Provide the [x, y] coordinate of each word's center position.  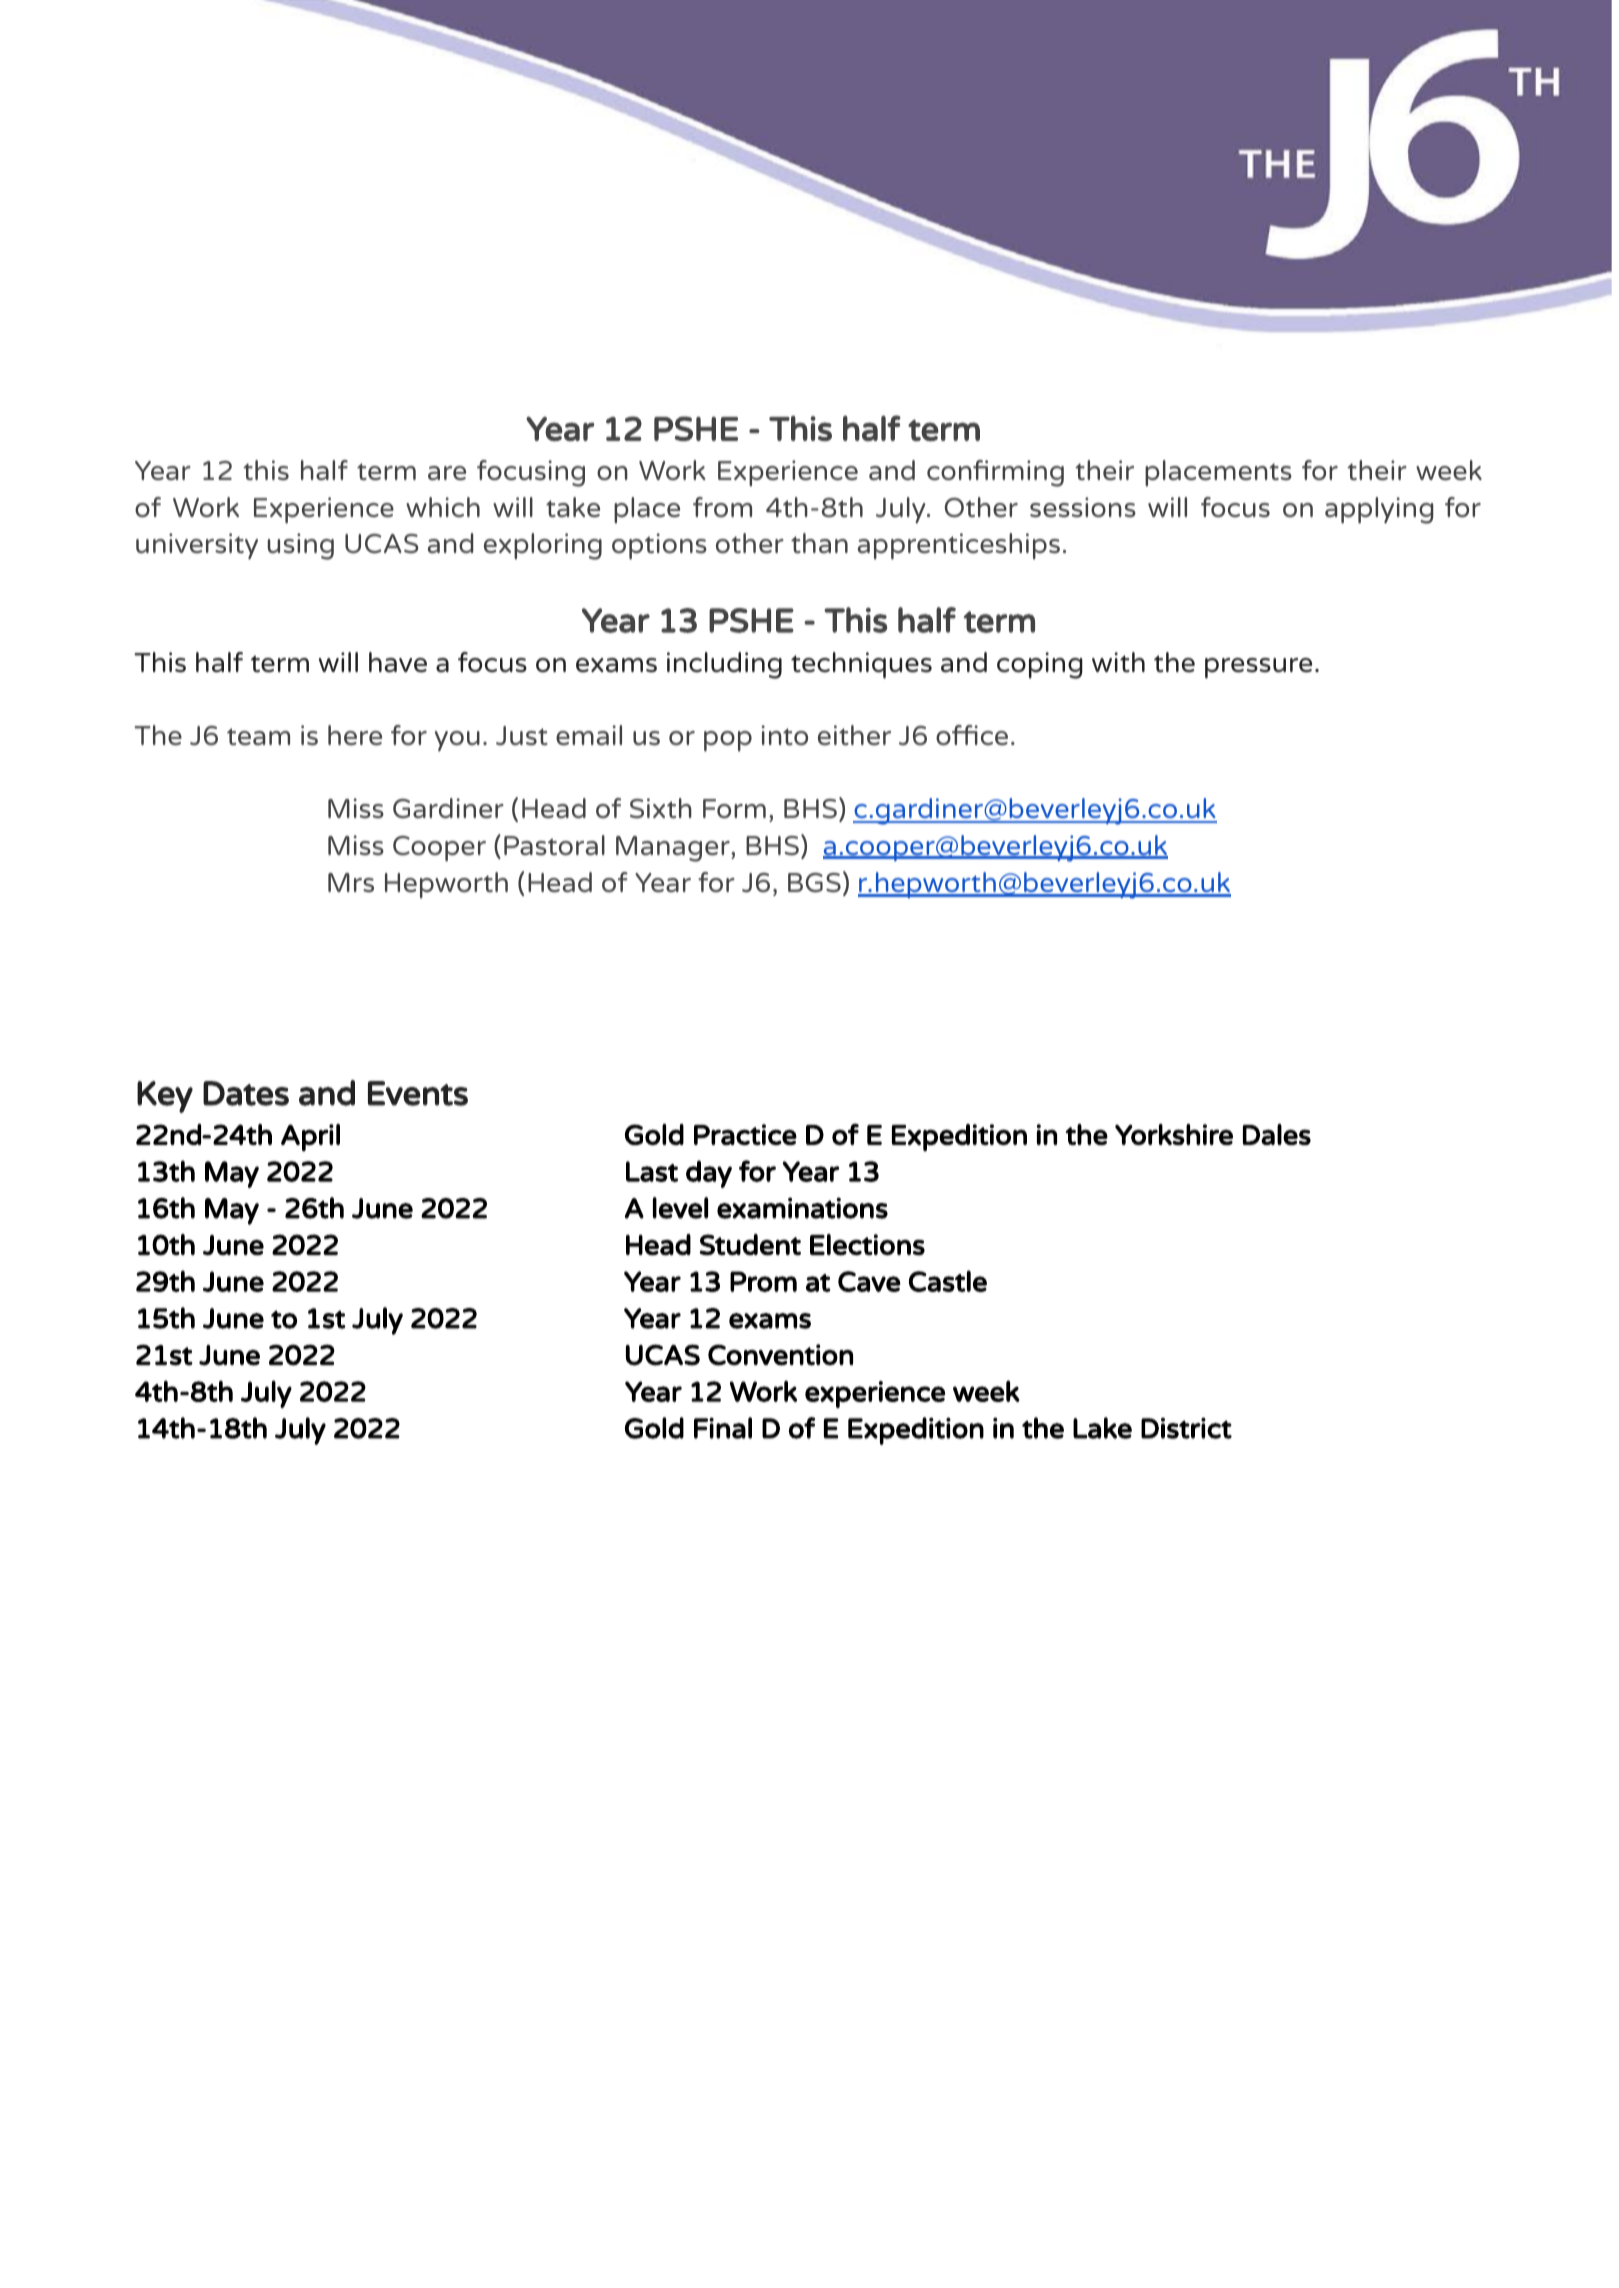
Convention [780, 1355]
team [258, 736]
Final [723, 1428]
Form [734, 808]
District [1186, 1428]
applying [1379, 510]
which [443, 507]
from [722, 507]
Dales [1277, 1134]
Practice [745, 1134]
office [972, 735]
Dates [246, 1093]
